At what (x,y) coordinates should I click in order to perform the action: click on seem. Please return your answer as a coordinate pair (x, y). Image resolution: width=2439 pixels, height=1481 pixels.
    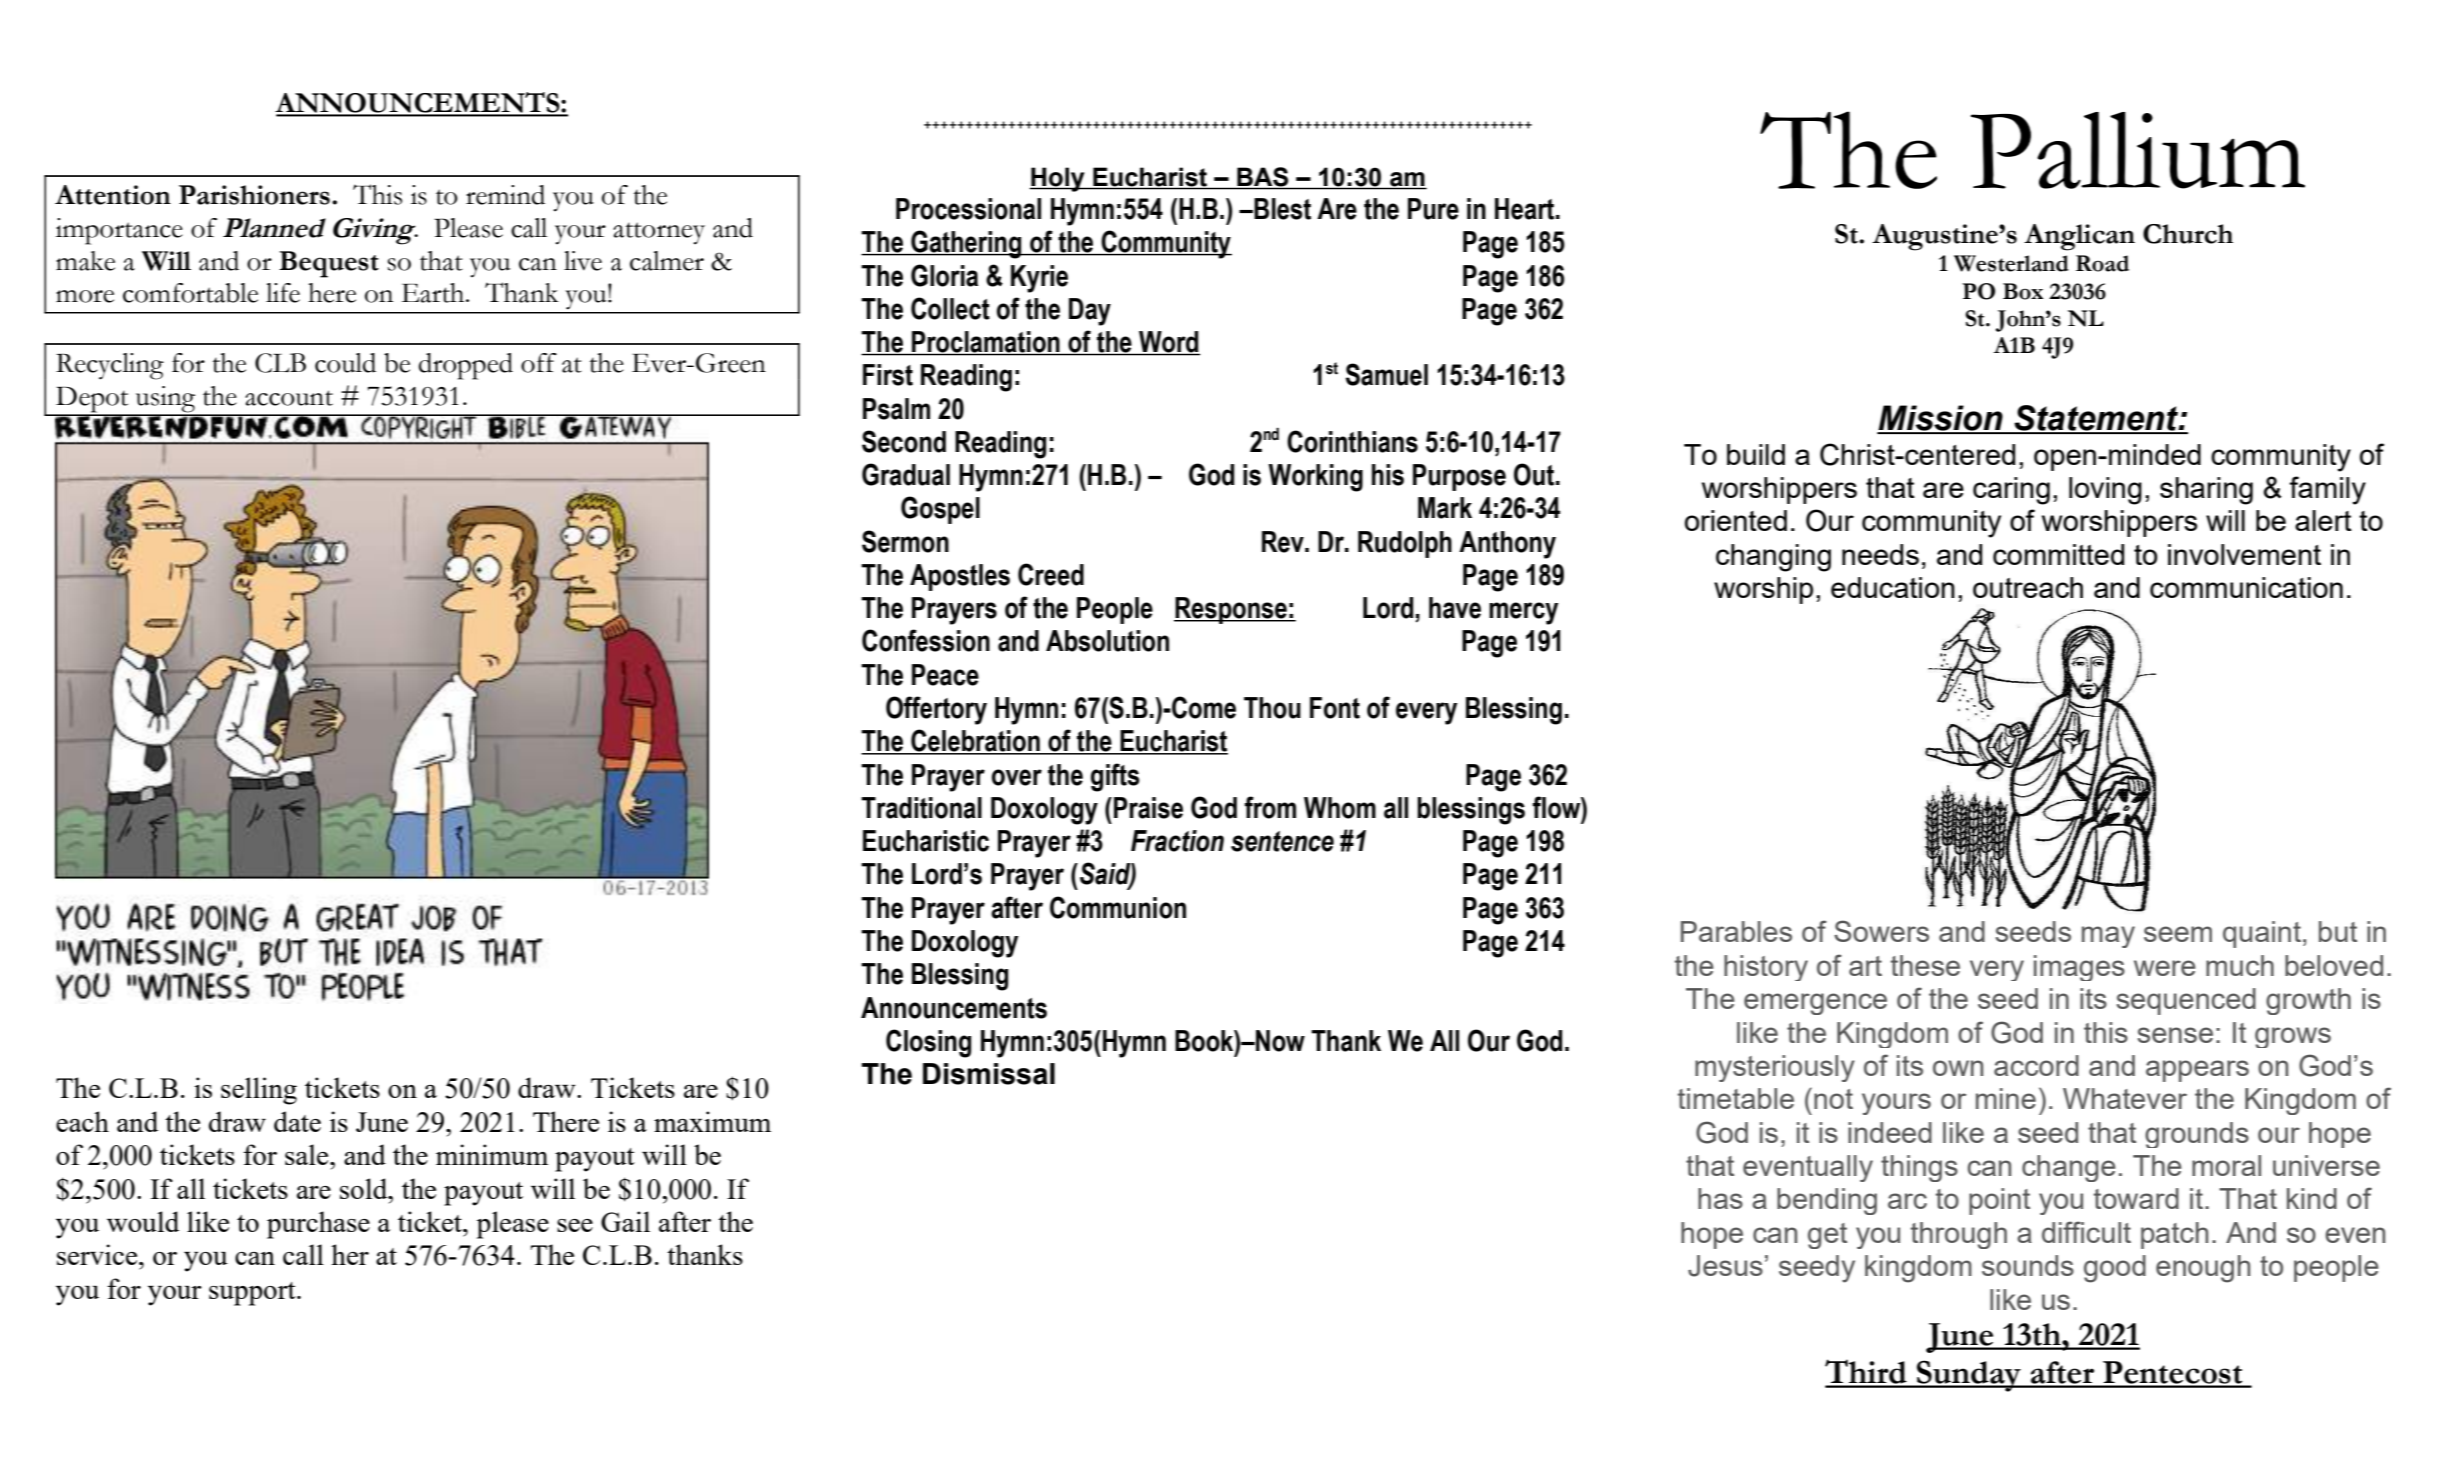
    Looking at the image, I should click on (2178, 934).
